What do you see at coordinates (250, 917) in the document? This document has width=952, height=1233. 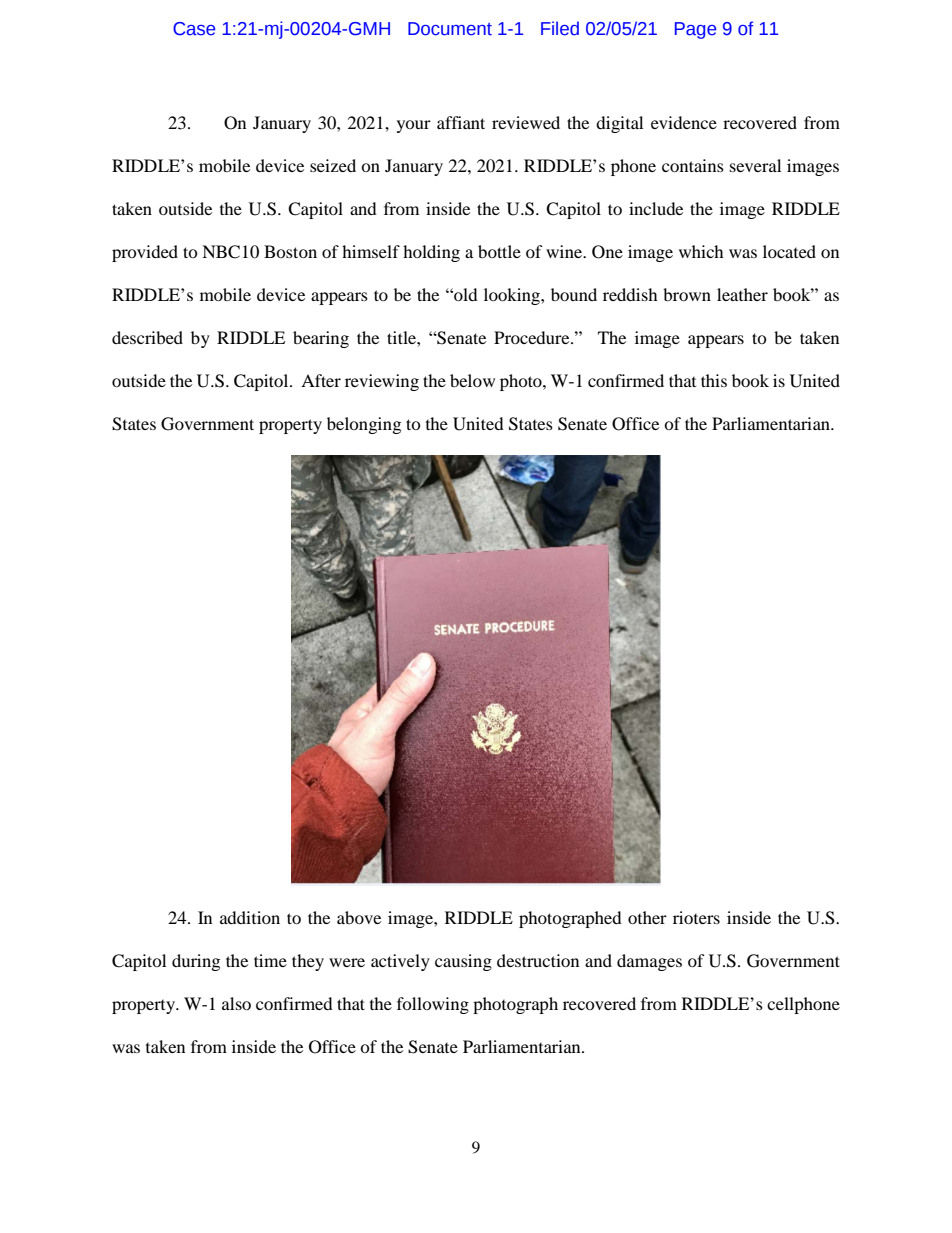 I see `addition` at bounding box center [250, 917].
